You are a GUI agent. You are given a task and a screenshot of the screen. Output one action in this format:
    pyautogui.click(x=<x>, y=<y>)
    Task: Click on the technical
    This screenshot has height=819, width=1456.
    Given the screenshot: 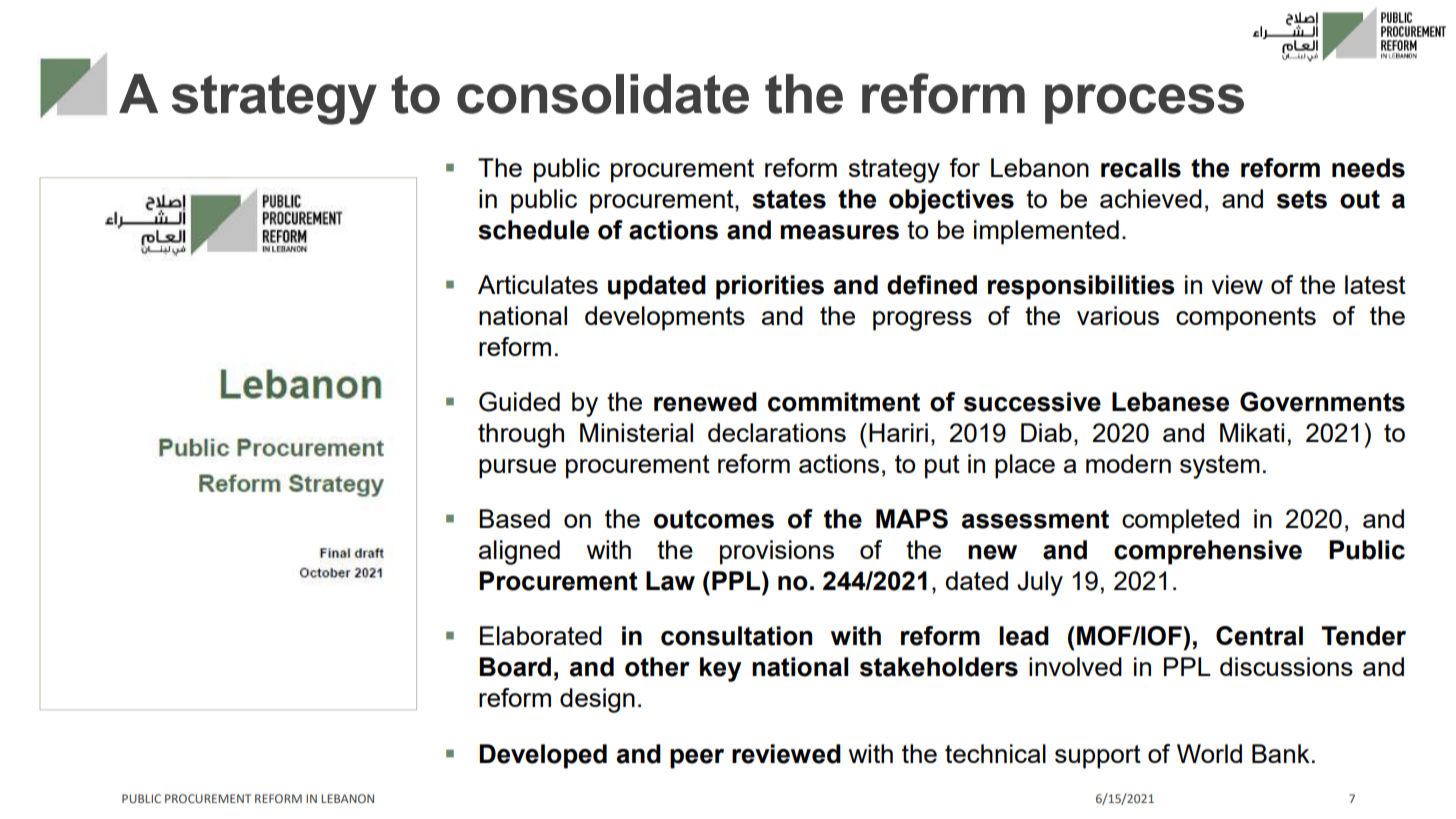 What is the action you would take?
    pyautogui.click(x=995, y=753)
